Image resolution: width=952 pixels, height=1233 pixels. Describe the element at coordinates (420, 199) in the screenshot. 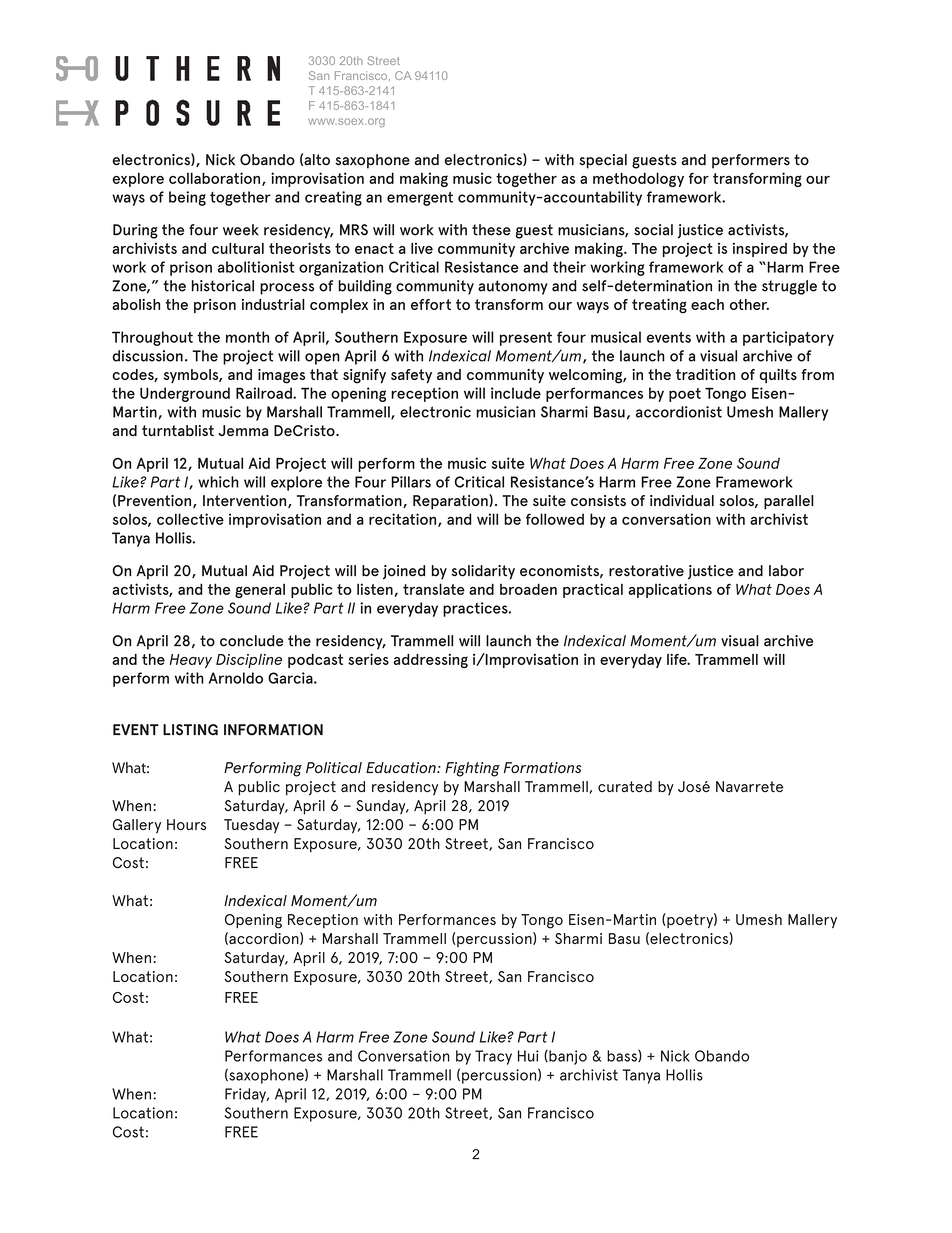

I see `emergent` at that location.
